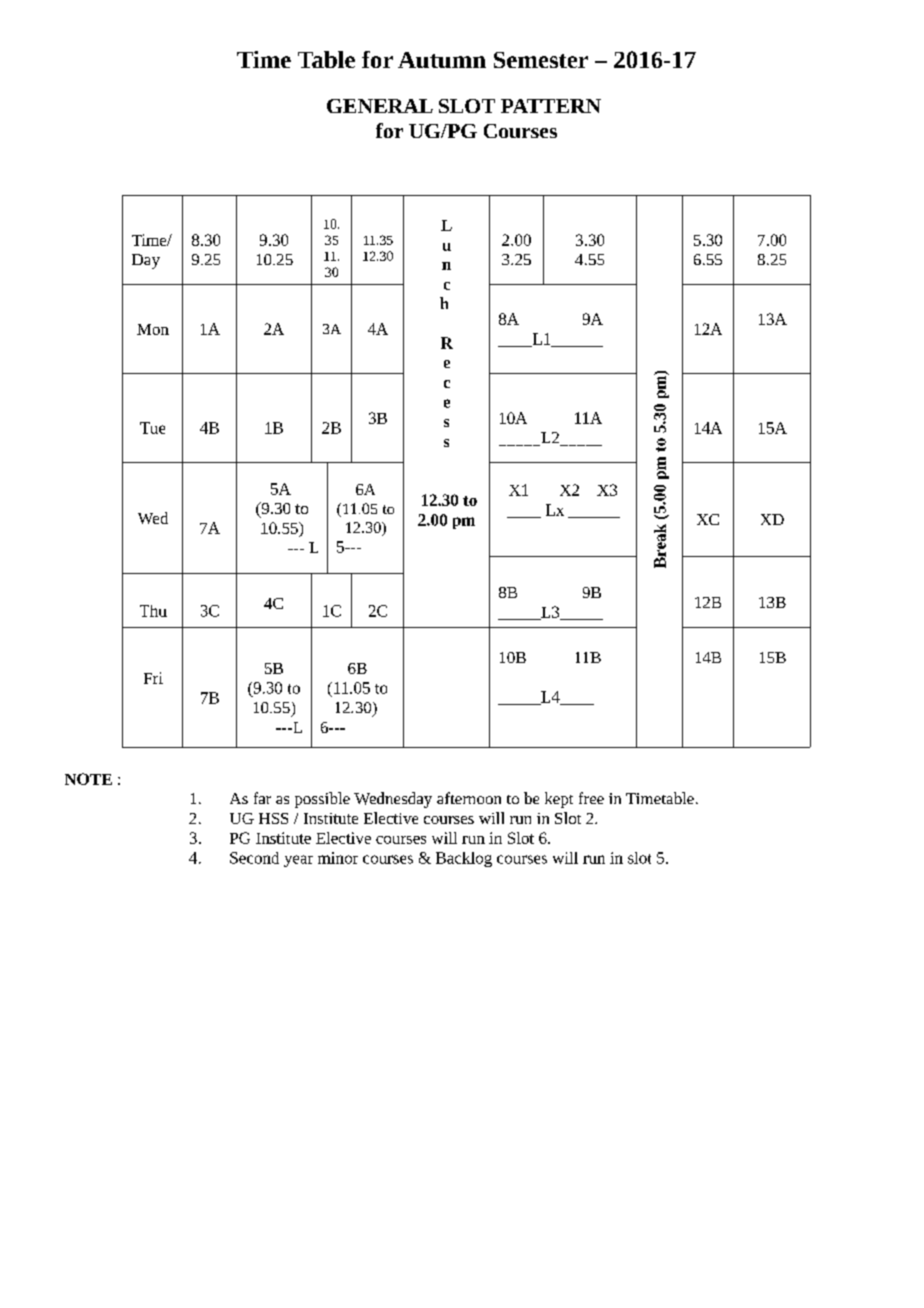 The image size is (924, 1308). Describe the element at coordinates (152, 428) in the image. I see `Tue` at that location.
